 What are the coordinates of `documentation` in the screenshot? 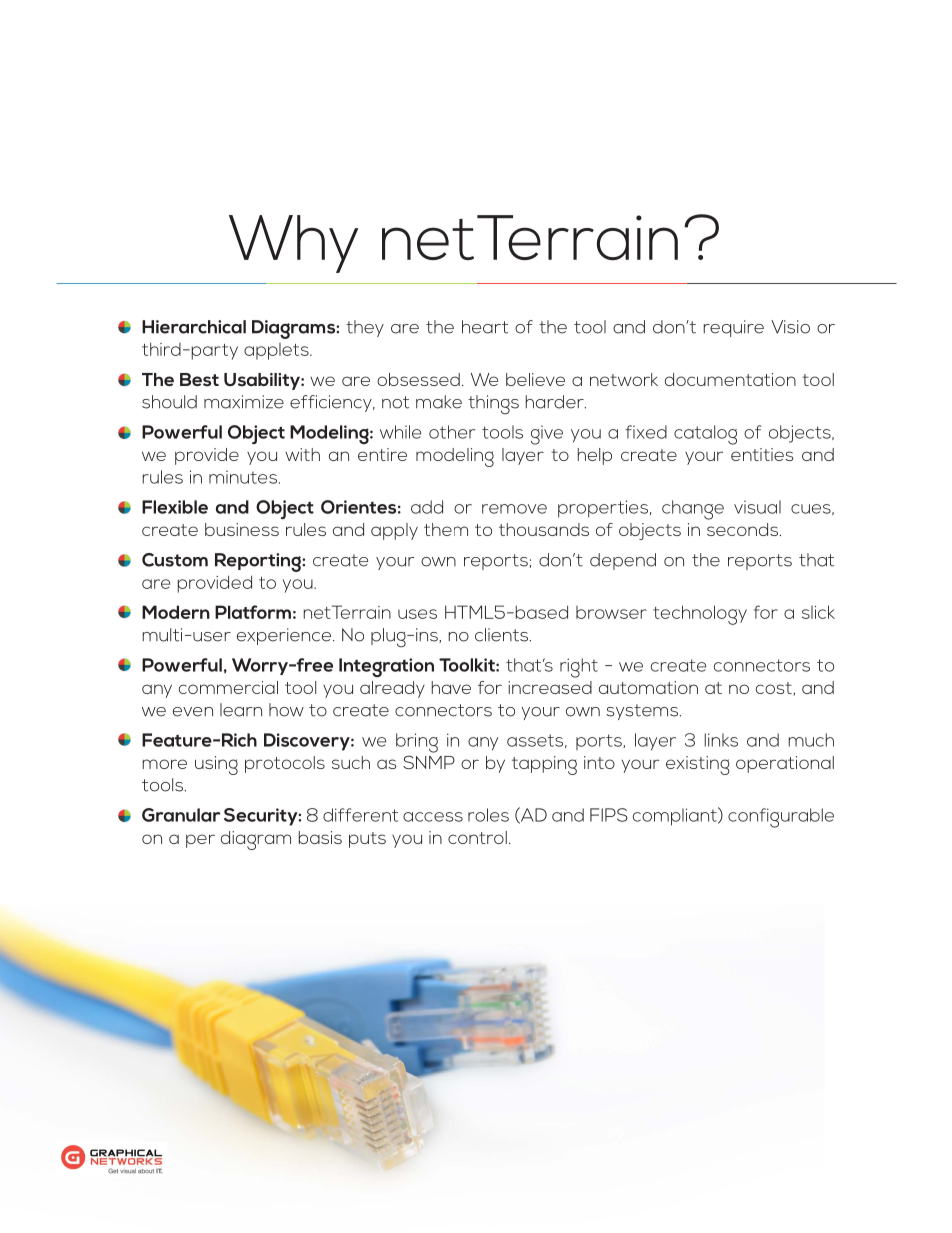 It's located at (730, 379).
